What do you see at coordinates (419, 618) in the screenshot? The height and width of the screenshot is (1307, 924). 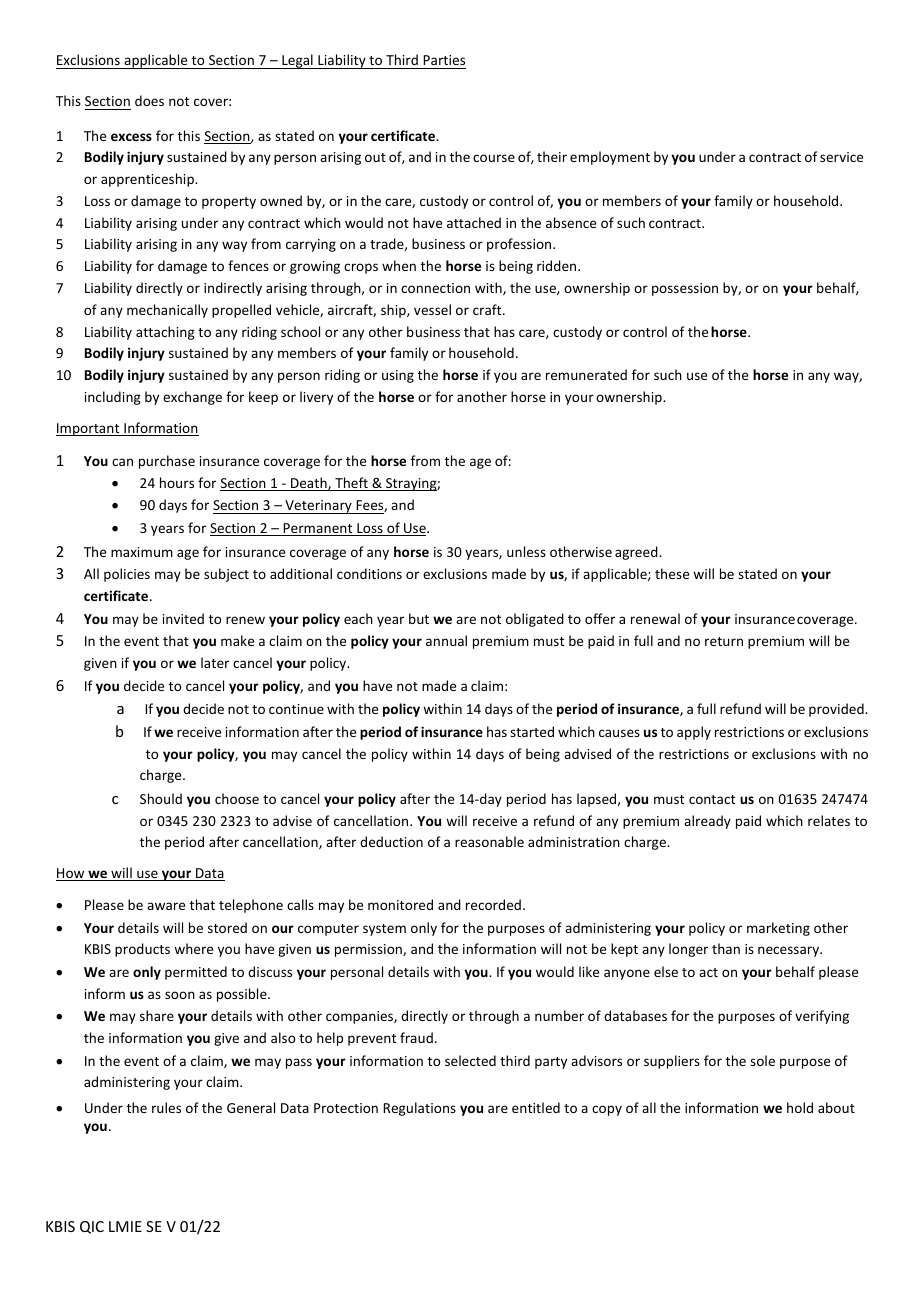 I see `but` at bounding box center [419, 618].
